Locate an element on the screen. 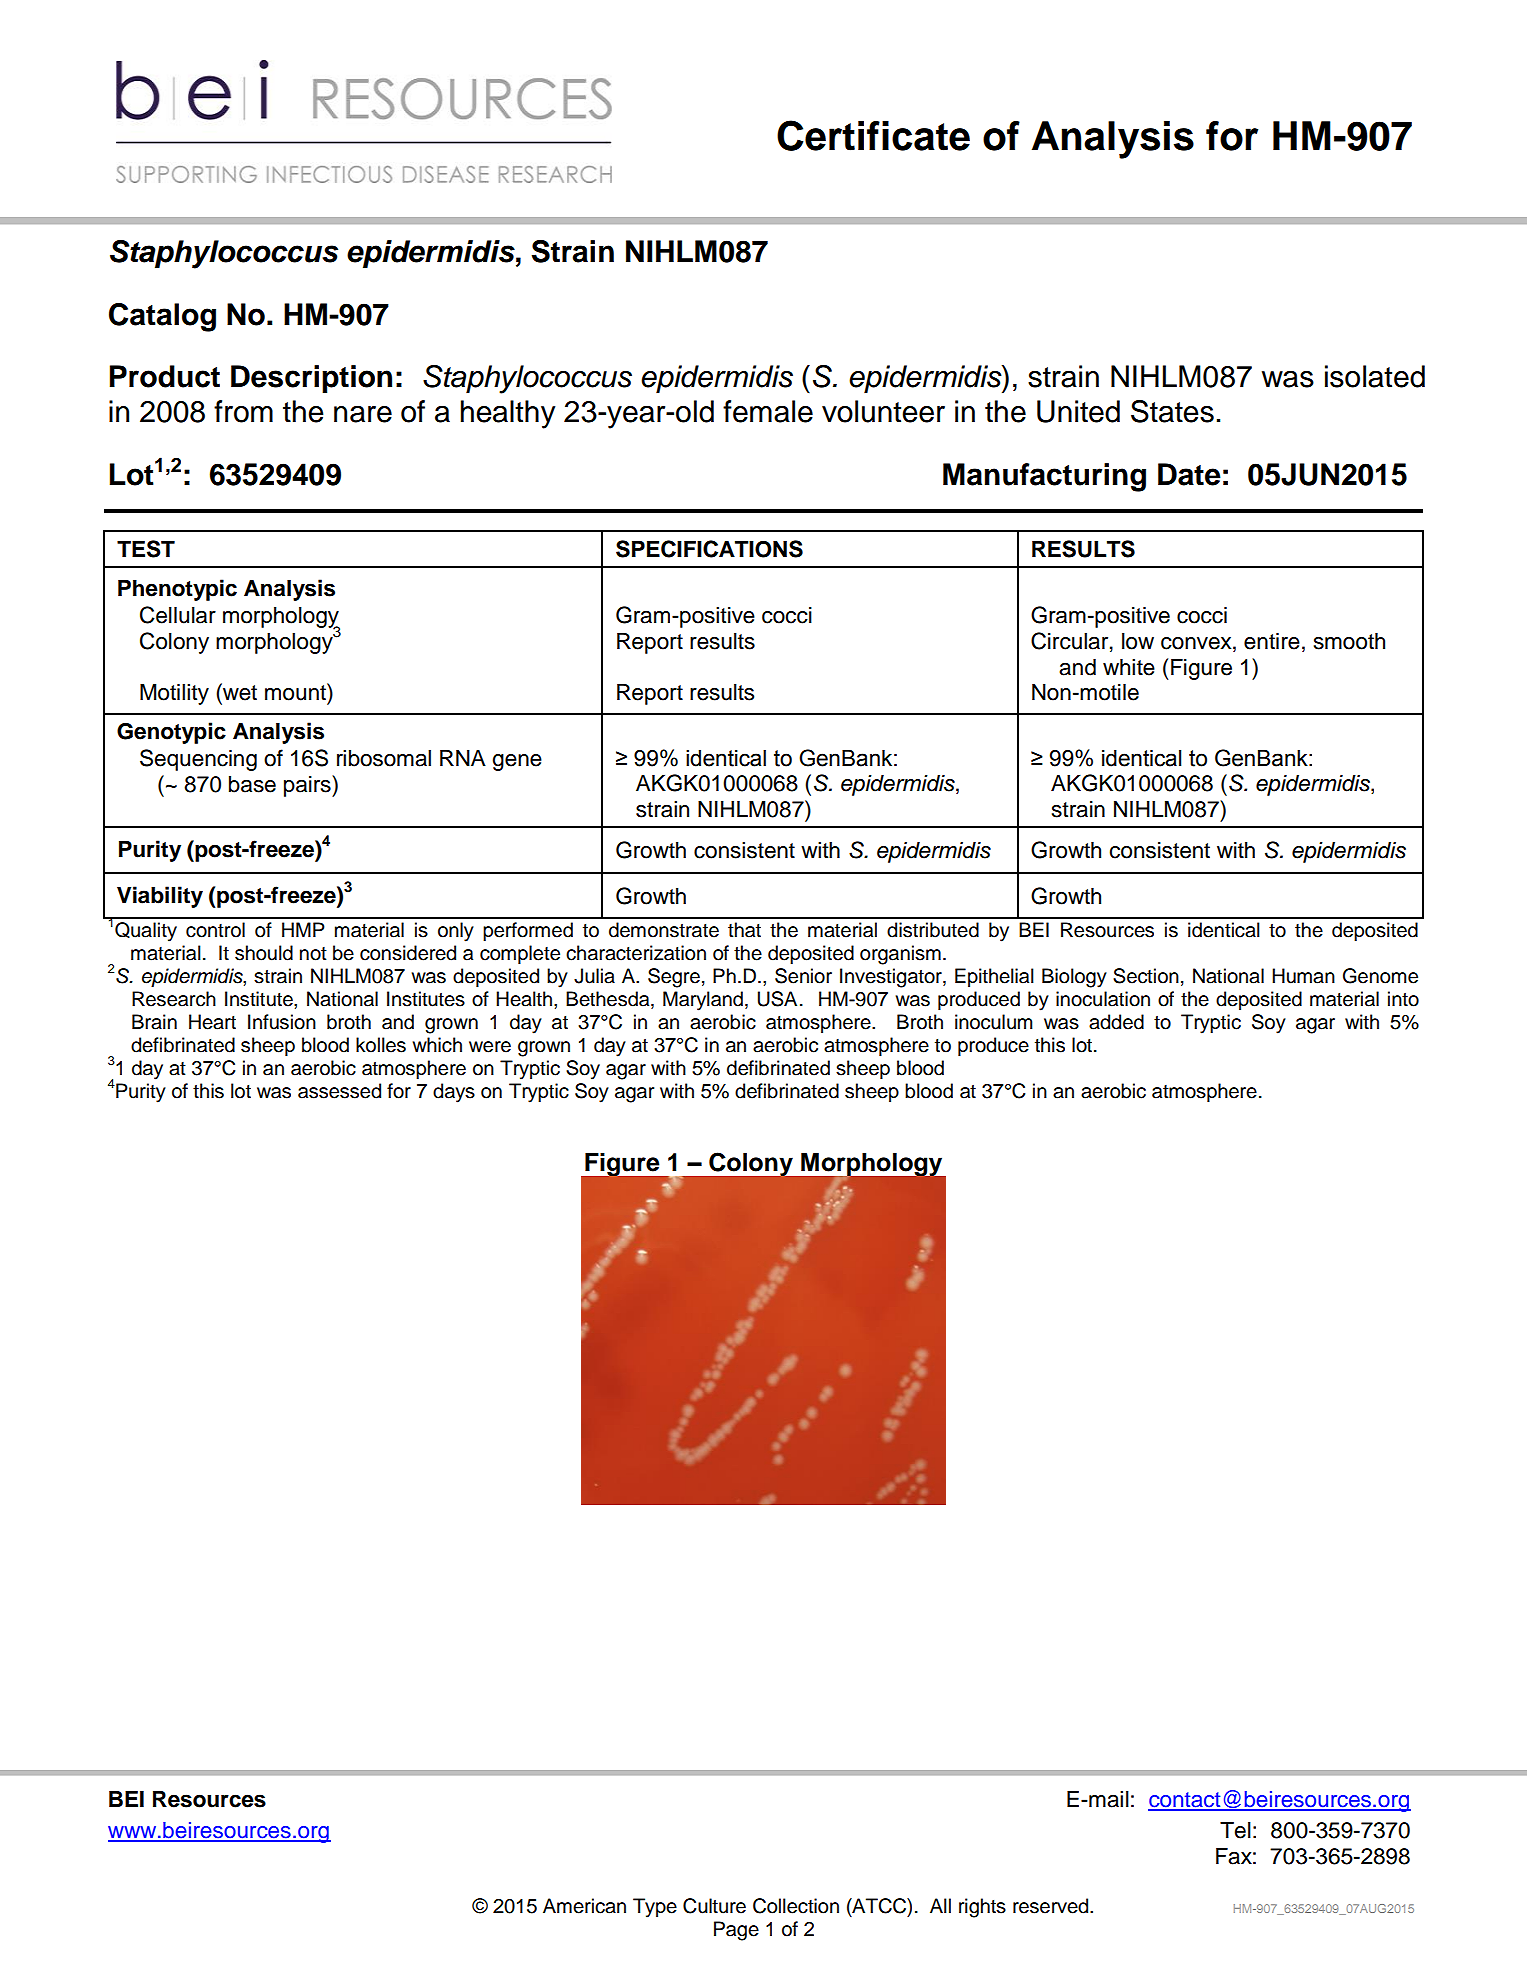  that is located at coordinates (744, 930).
